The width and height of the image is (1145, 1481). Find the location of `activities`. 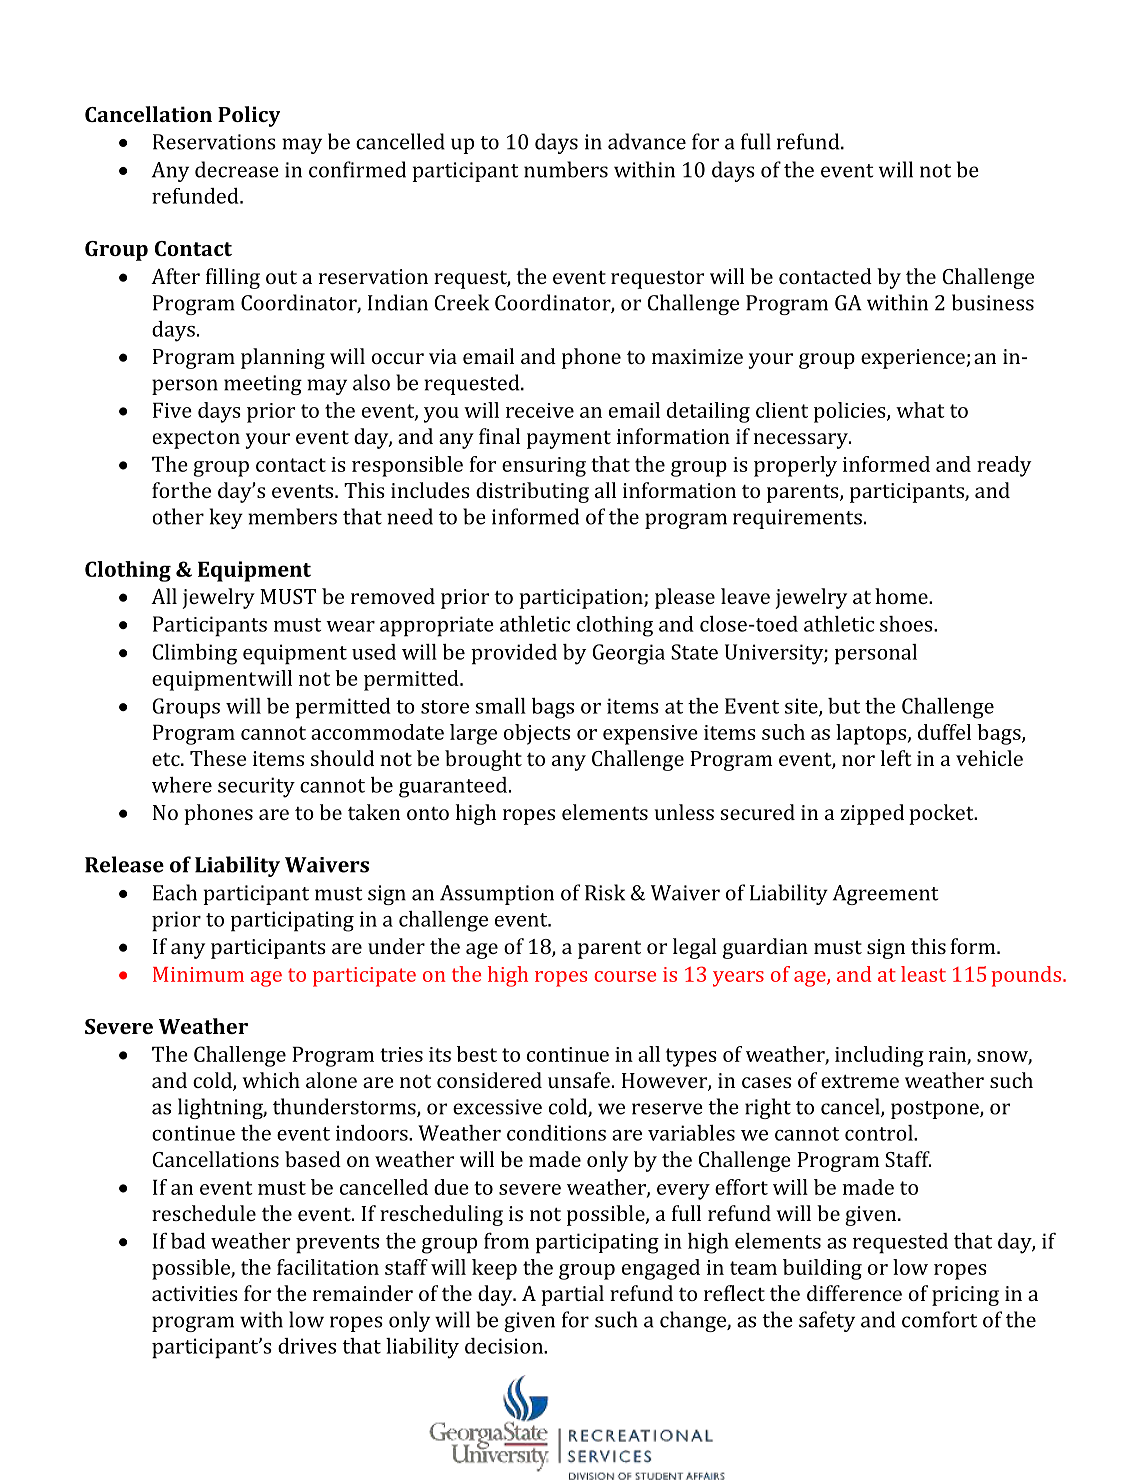

activities is located at coordinates (195, 1293).
